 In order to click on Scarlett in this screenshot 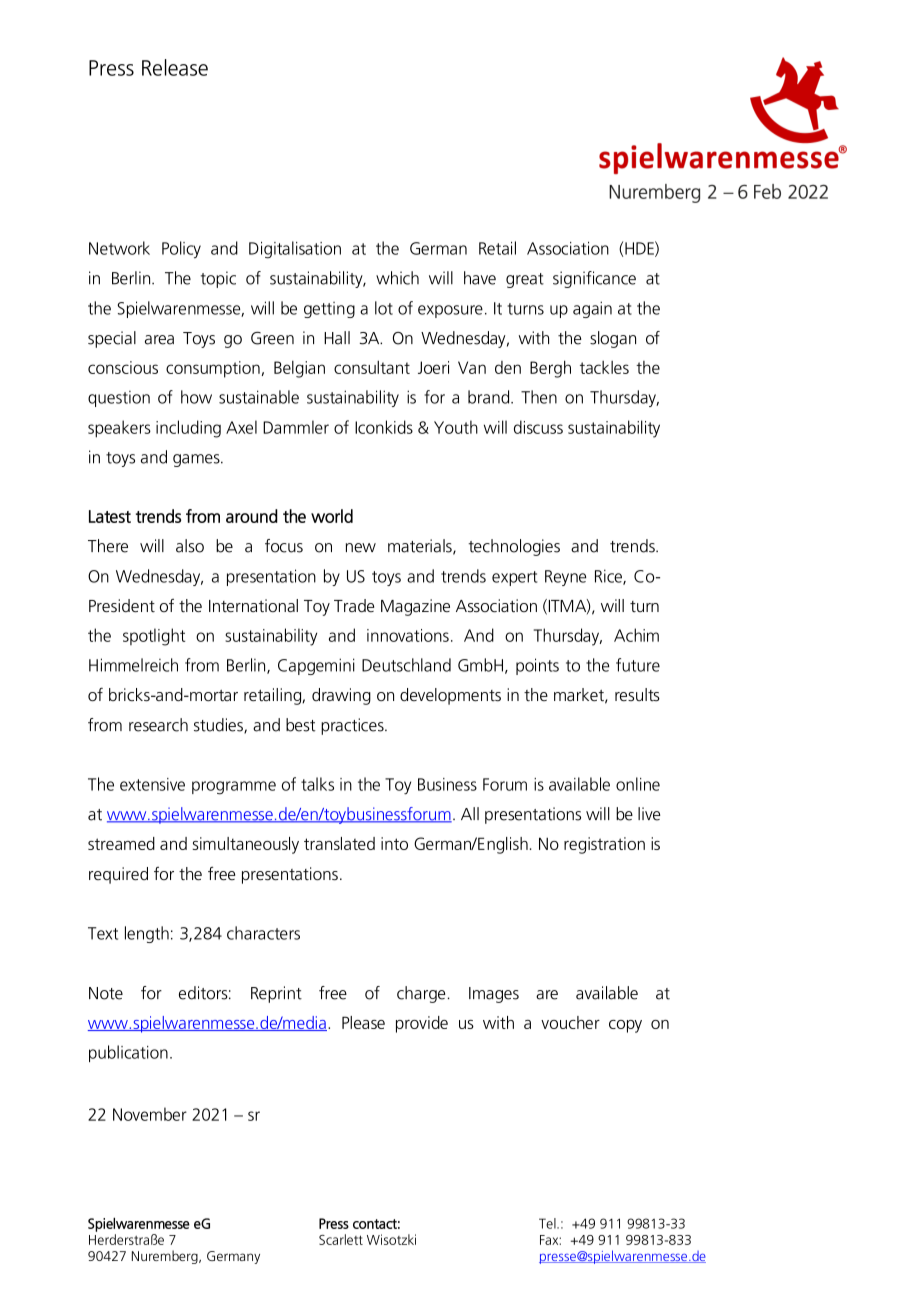, I will do `click(341, 1239)`.
